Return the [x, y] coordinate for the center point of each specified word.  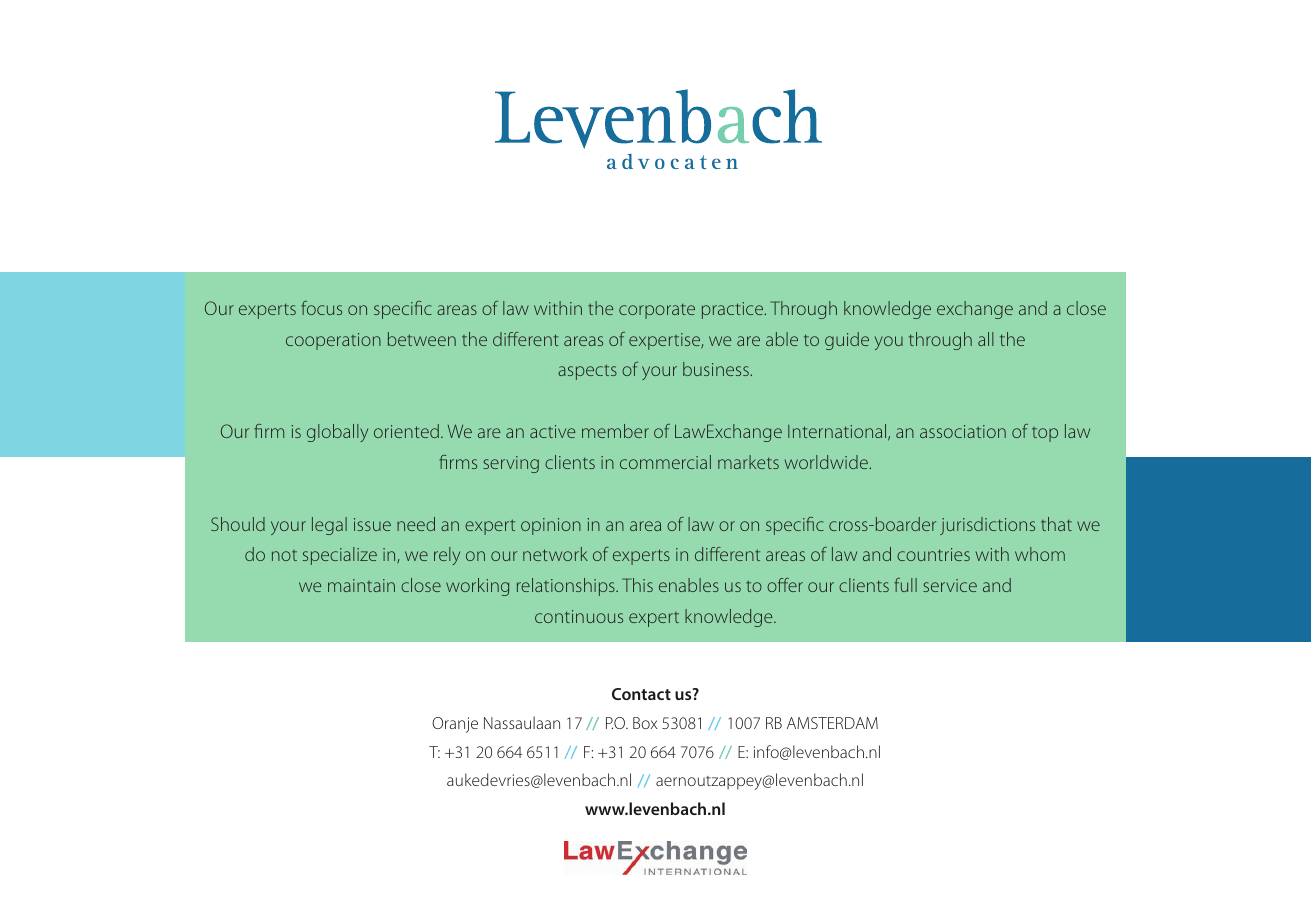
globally [337, 433]
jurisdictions [987, 526]
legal [329, 526]
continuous [579, 616]
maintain [361, 585]
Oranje [455, 725]
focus [321, 308]
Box [645, 723]
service [950, 585]
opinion [551, 526]
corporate [657, 311]
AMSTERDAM [832, 723]
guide [847, 341]
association [963, 431]
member [615, 431]
